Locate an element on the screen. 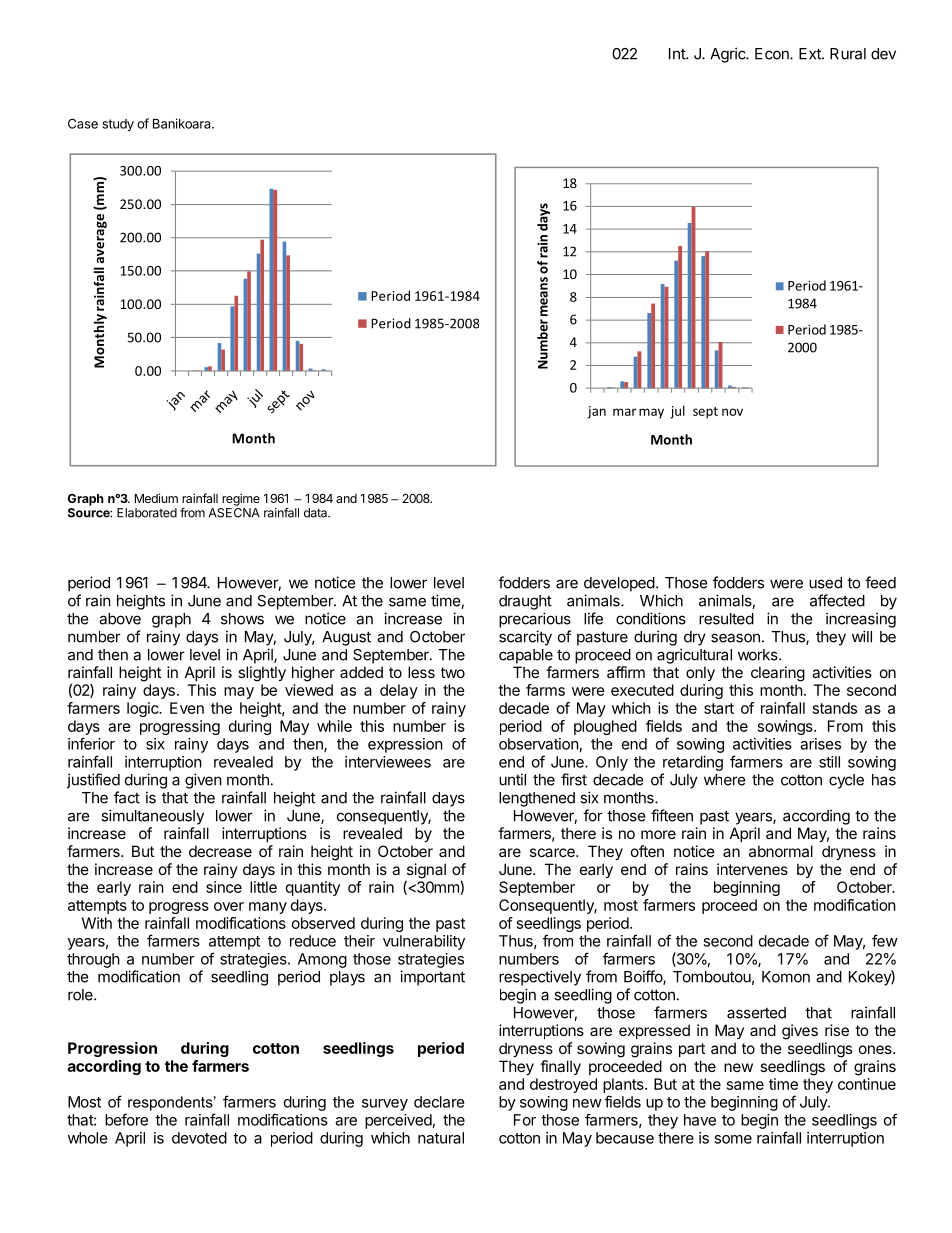 This screenshot has height=1233, width=952. used is located at coordinates (825, 583).
